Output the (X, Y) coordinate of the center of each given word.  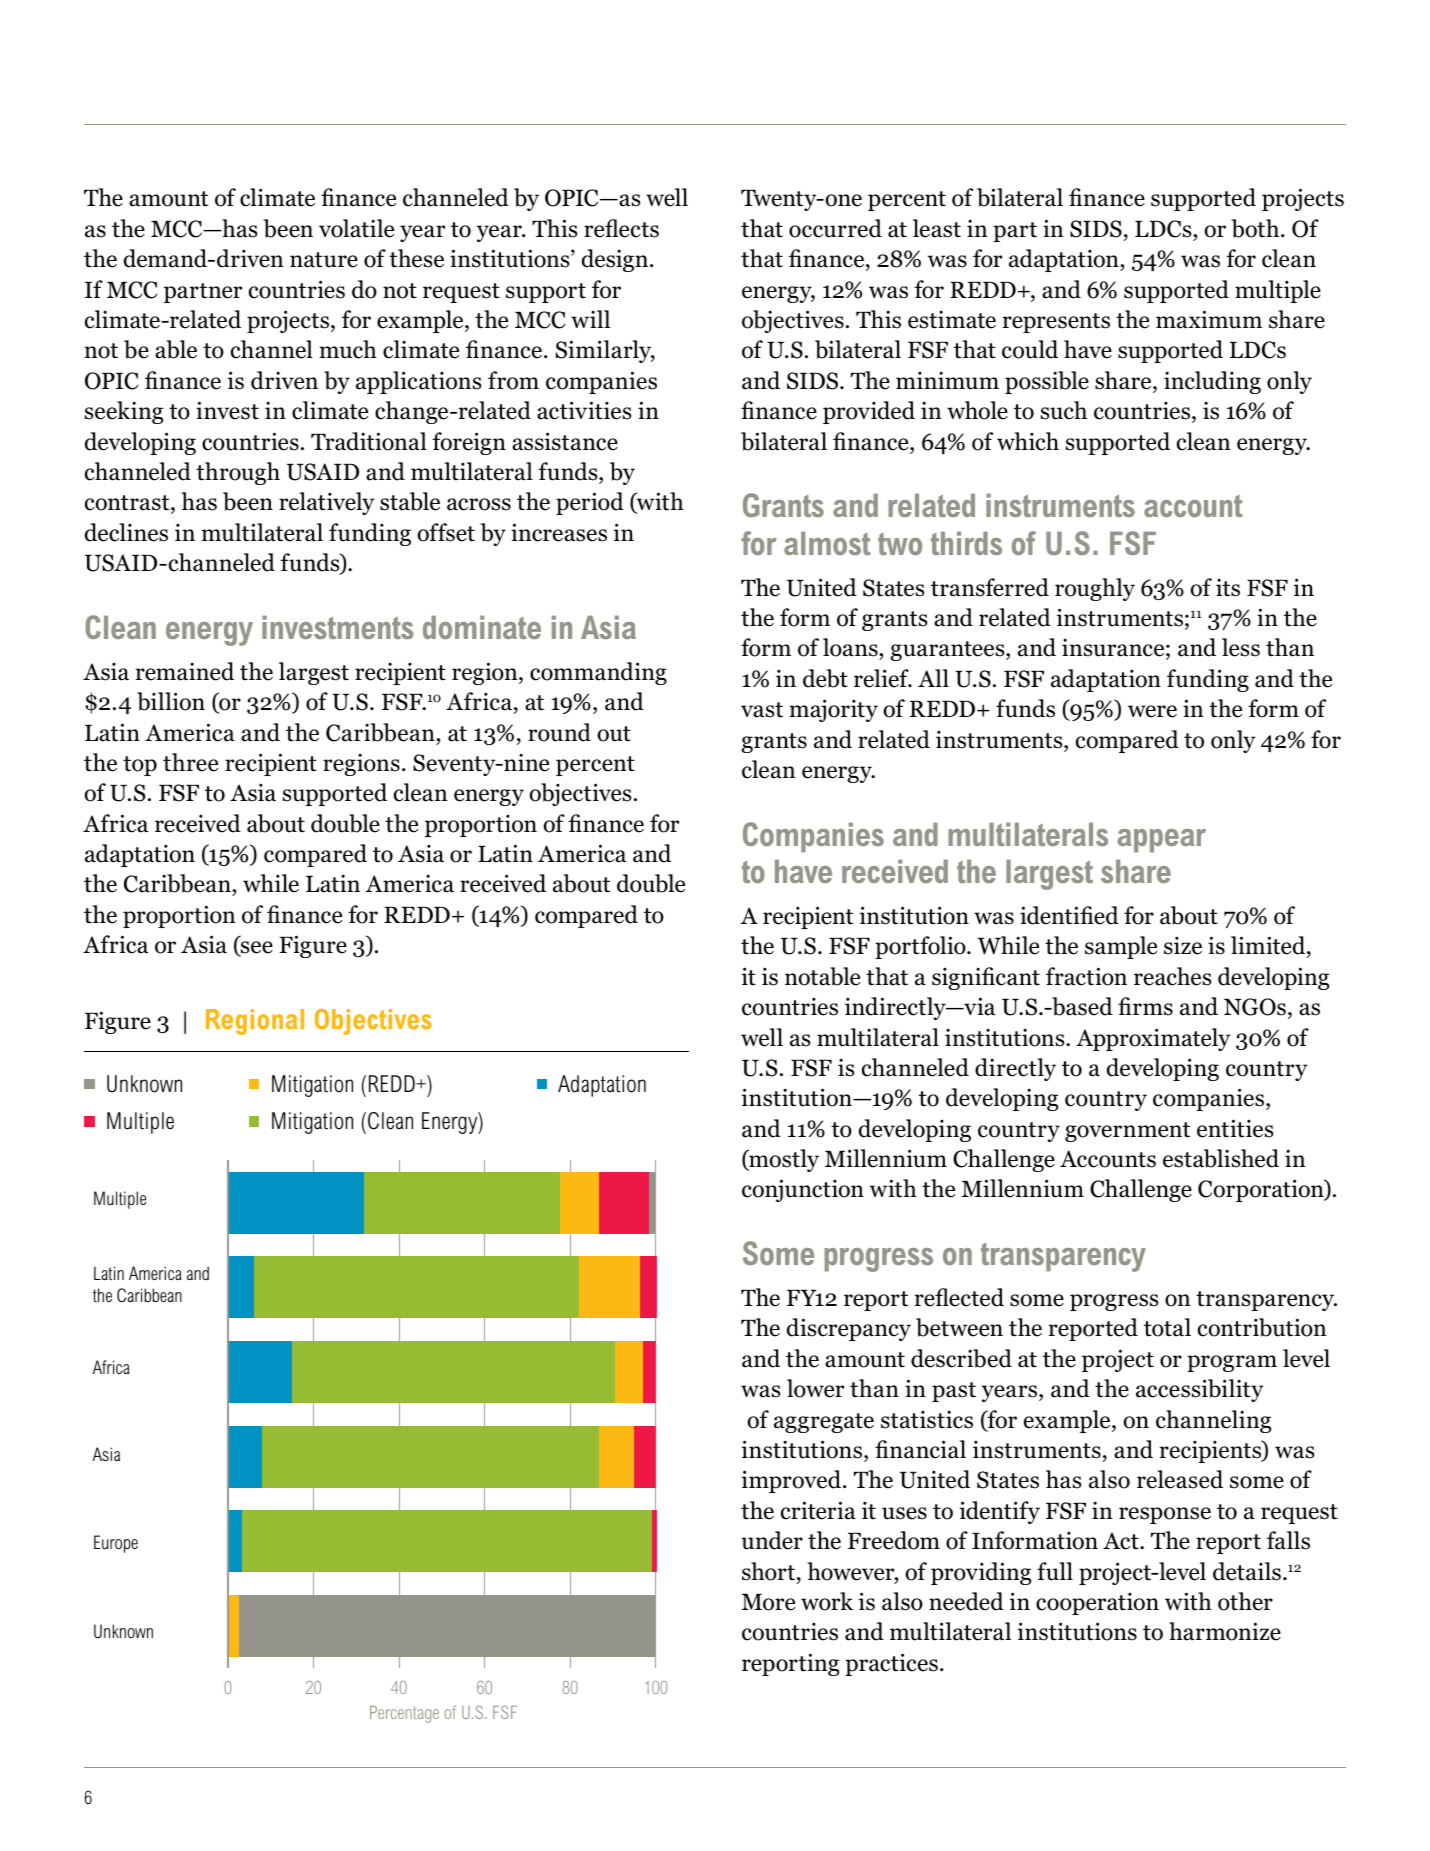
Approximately (1153, 1039)
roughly (1095, 589)
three (190, 762)
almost (827, 543)
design (616, 260)
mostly (783, 1160)
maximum (1209, 319)
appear (1161, 841)
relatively (326, 503)
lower (815, 1388)
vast (762, 710)
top (140, 766)
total (1167, 1327)
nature (324, 260)
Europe (116, 1544)
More (768, 1602)
